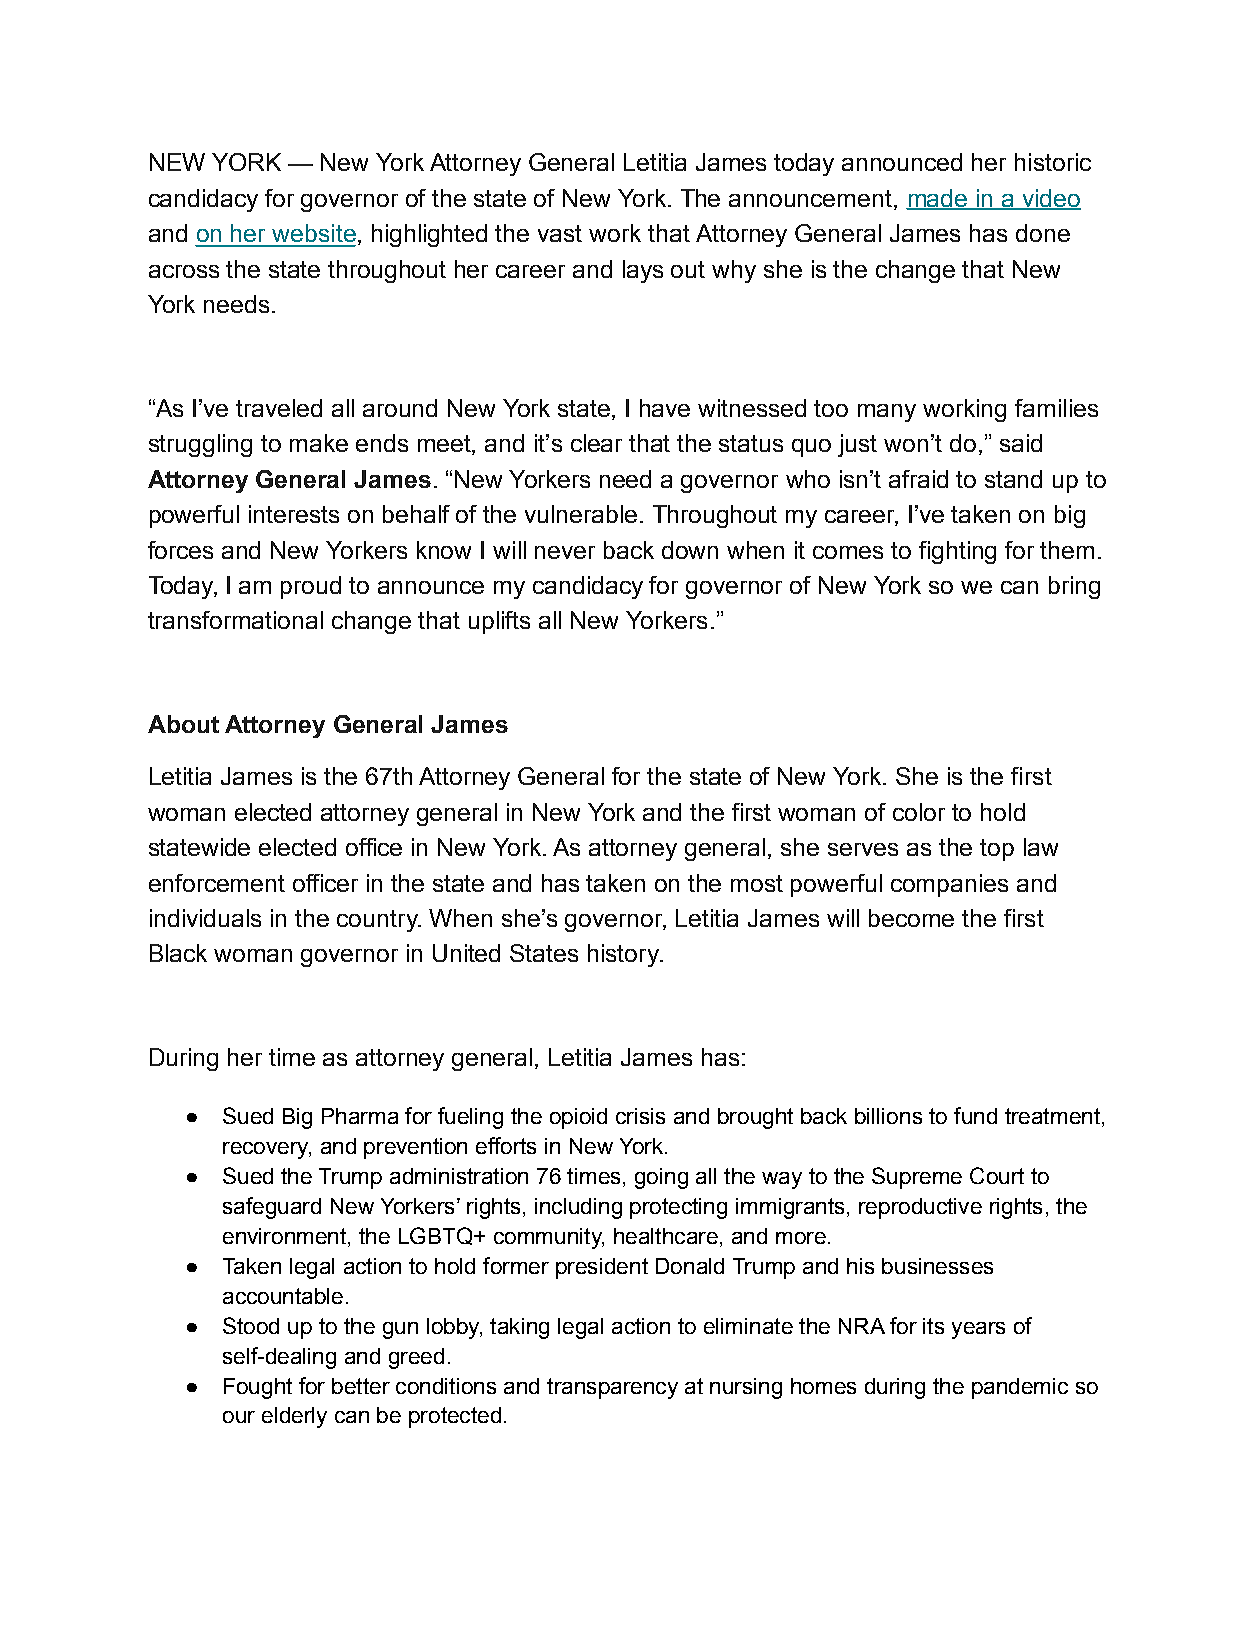 The height and width of the image is (1628, 1258). I want to click on become, so click(911, 918).
